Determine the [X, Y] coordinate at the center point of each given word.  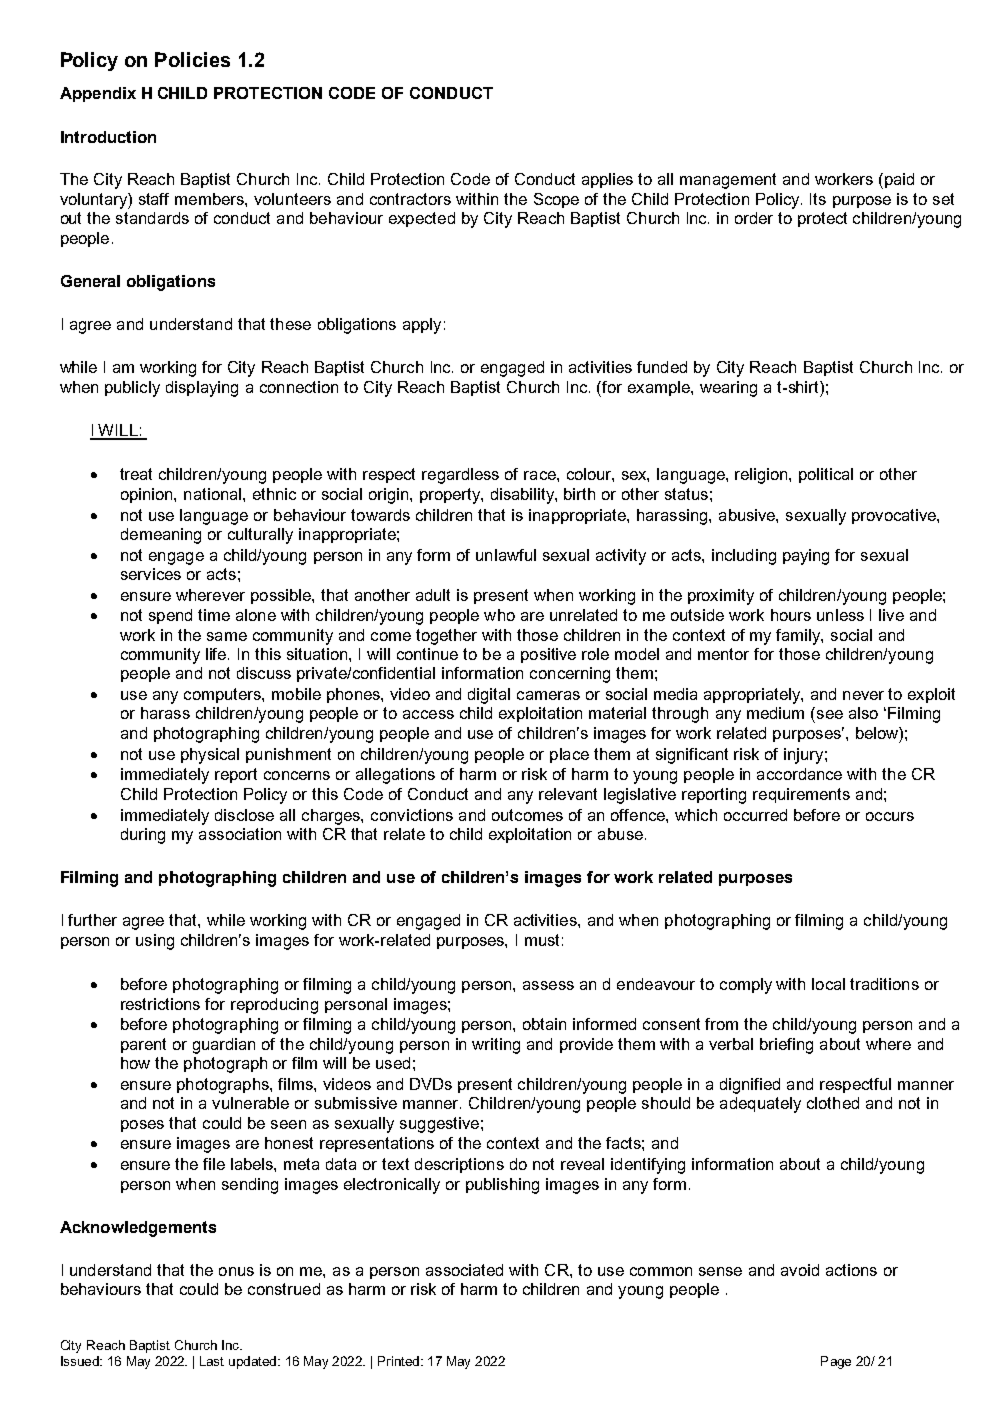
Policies [192, 59]
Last [212, 1361]
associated [464, 1270]
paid [899, 180]
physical [210, 756]
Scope [556, 200]
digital [489, 696]
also [863, 713]
